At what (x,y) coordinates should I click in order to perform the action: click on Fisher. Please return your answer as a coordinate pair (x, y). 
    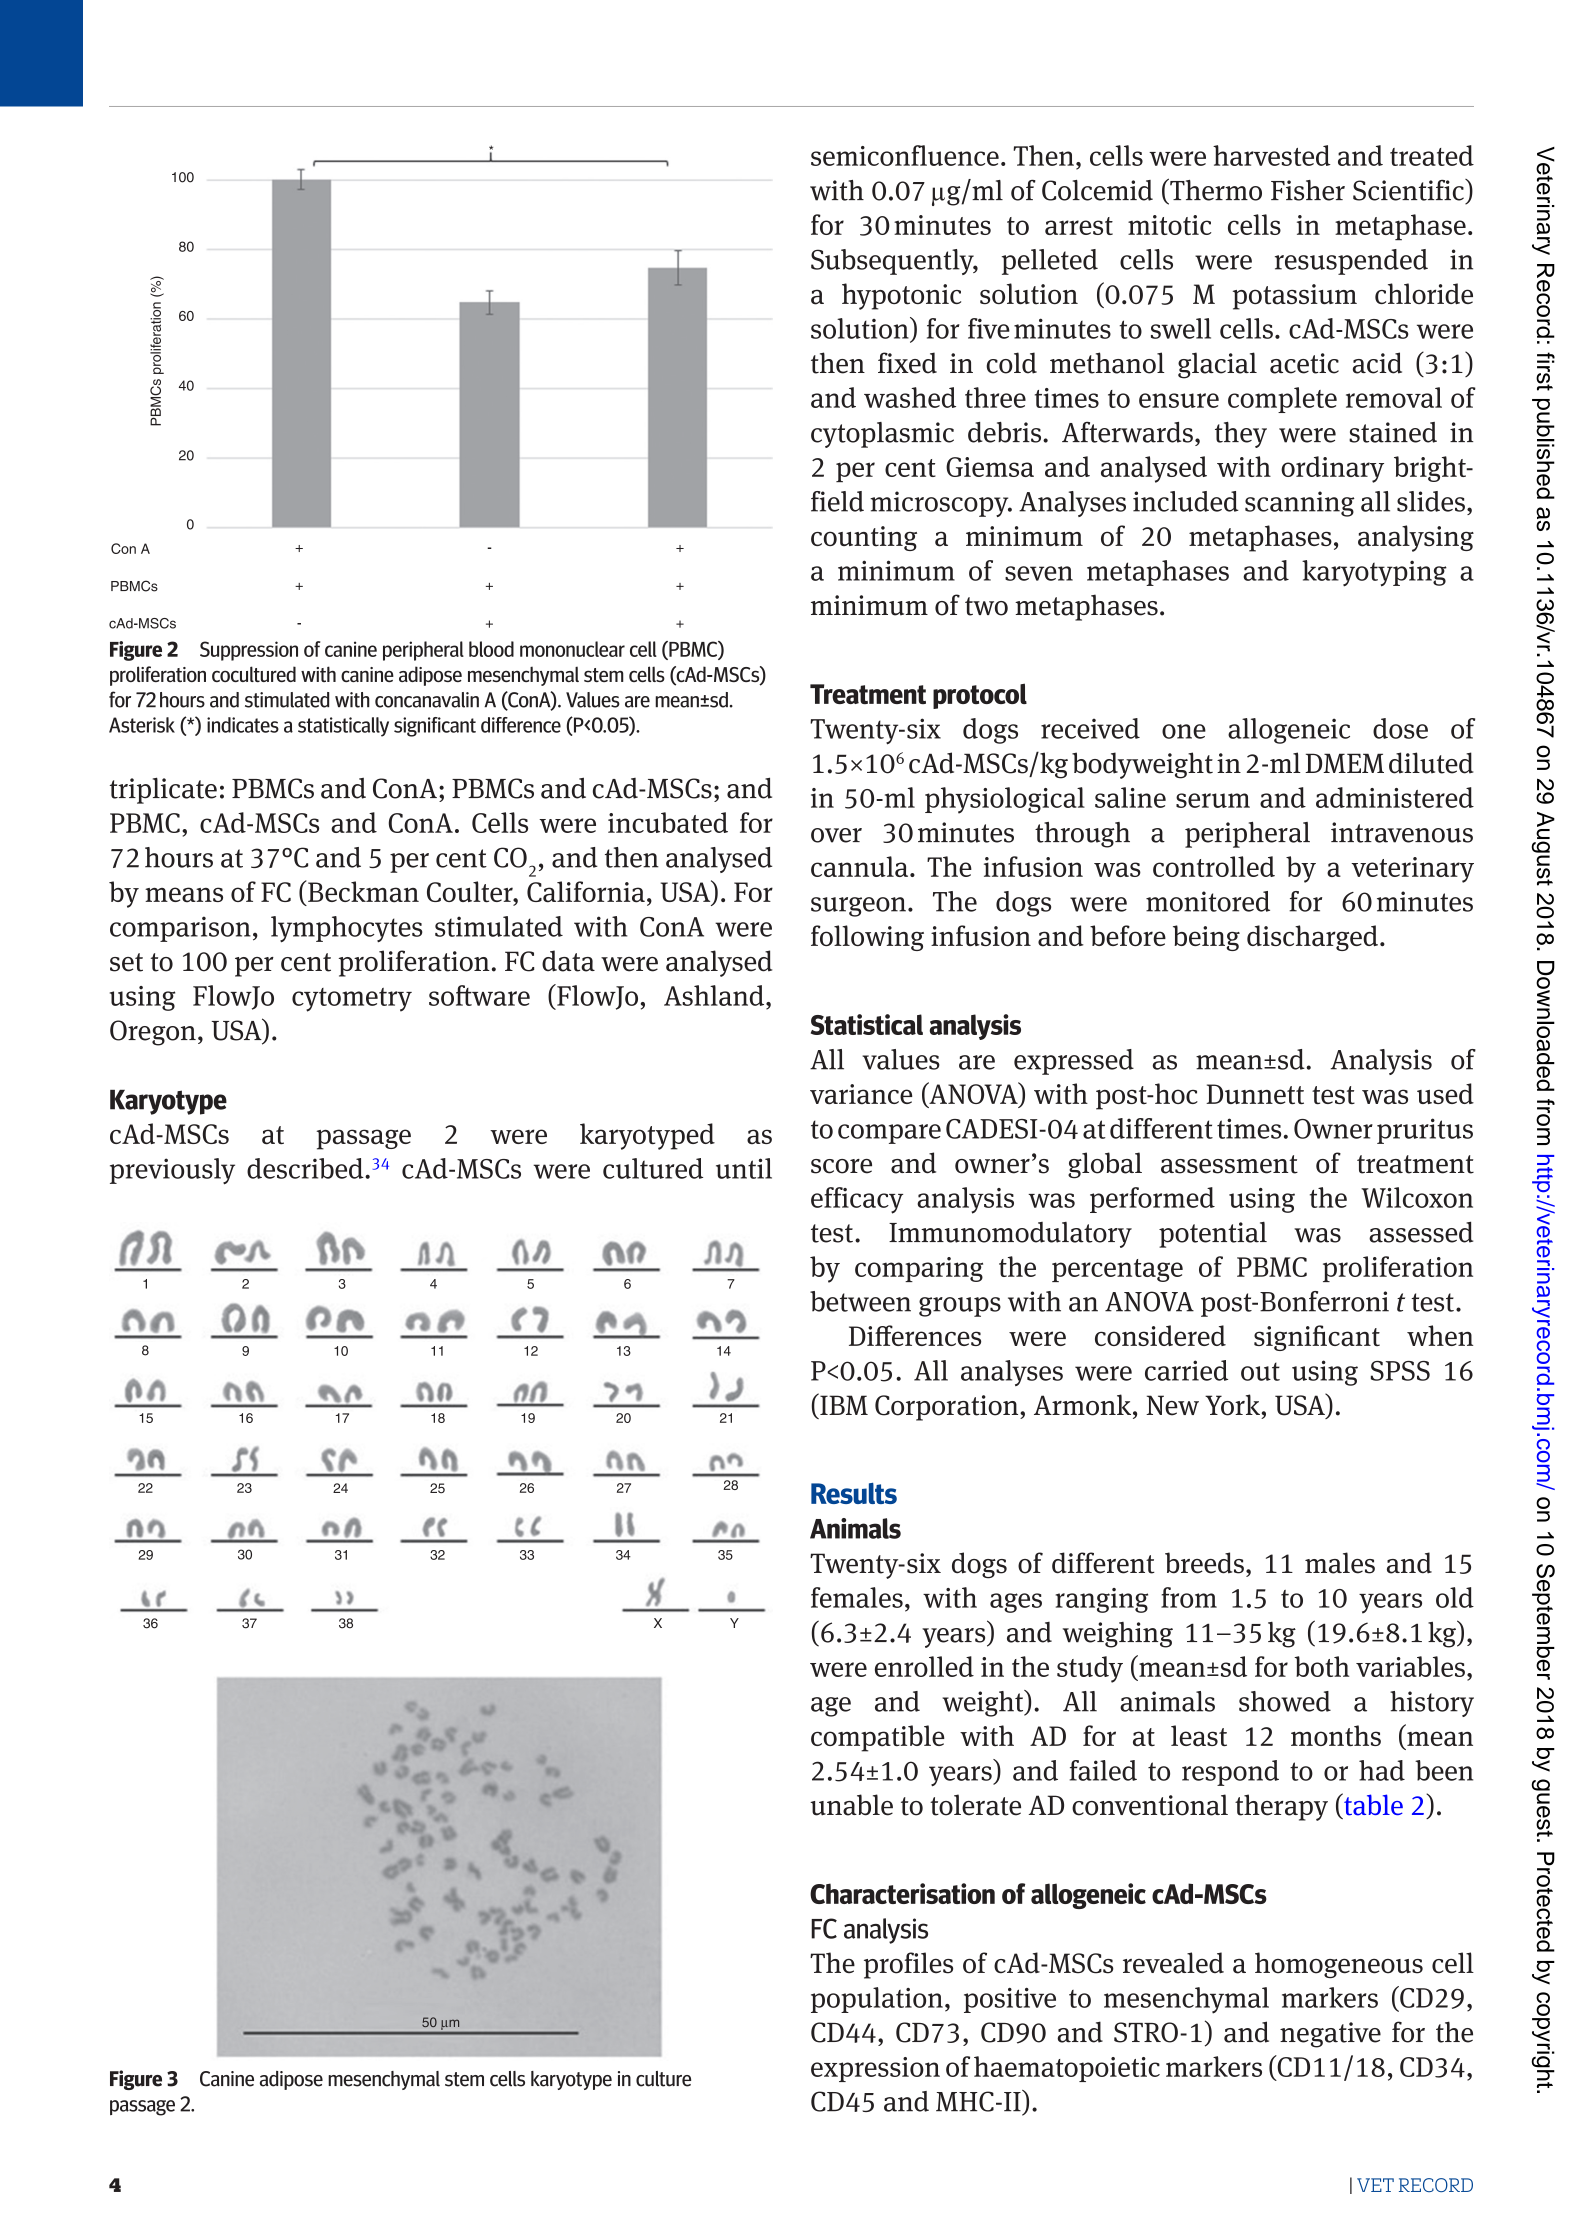
    Looking at the image, I should click on (1308, 190).
